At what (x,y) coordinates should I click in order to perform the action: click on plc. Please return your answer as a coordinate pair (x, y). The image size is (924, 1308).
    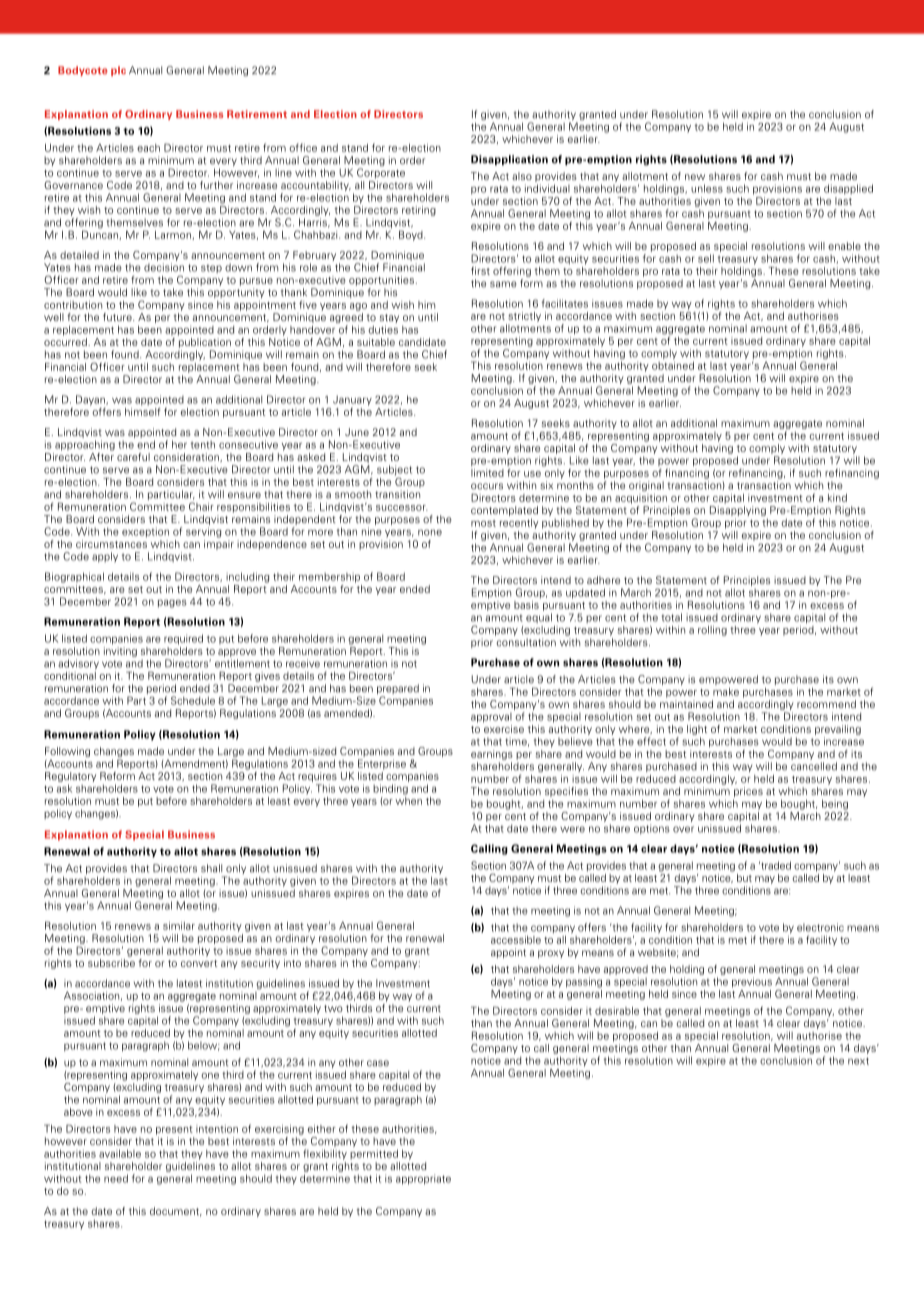
    Looking at the image, I should click on (118, 71).
